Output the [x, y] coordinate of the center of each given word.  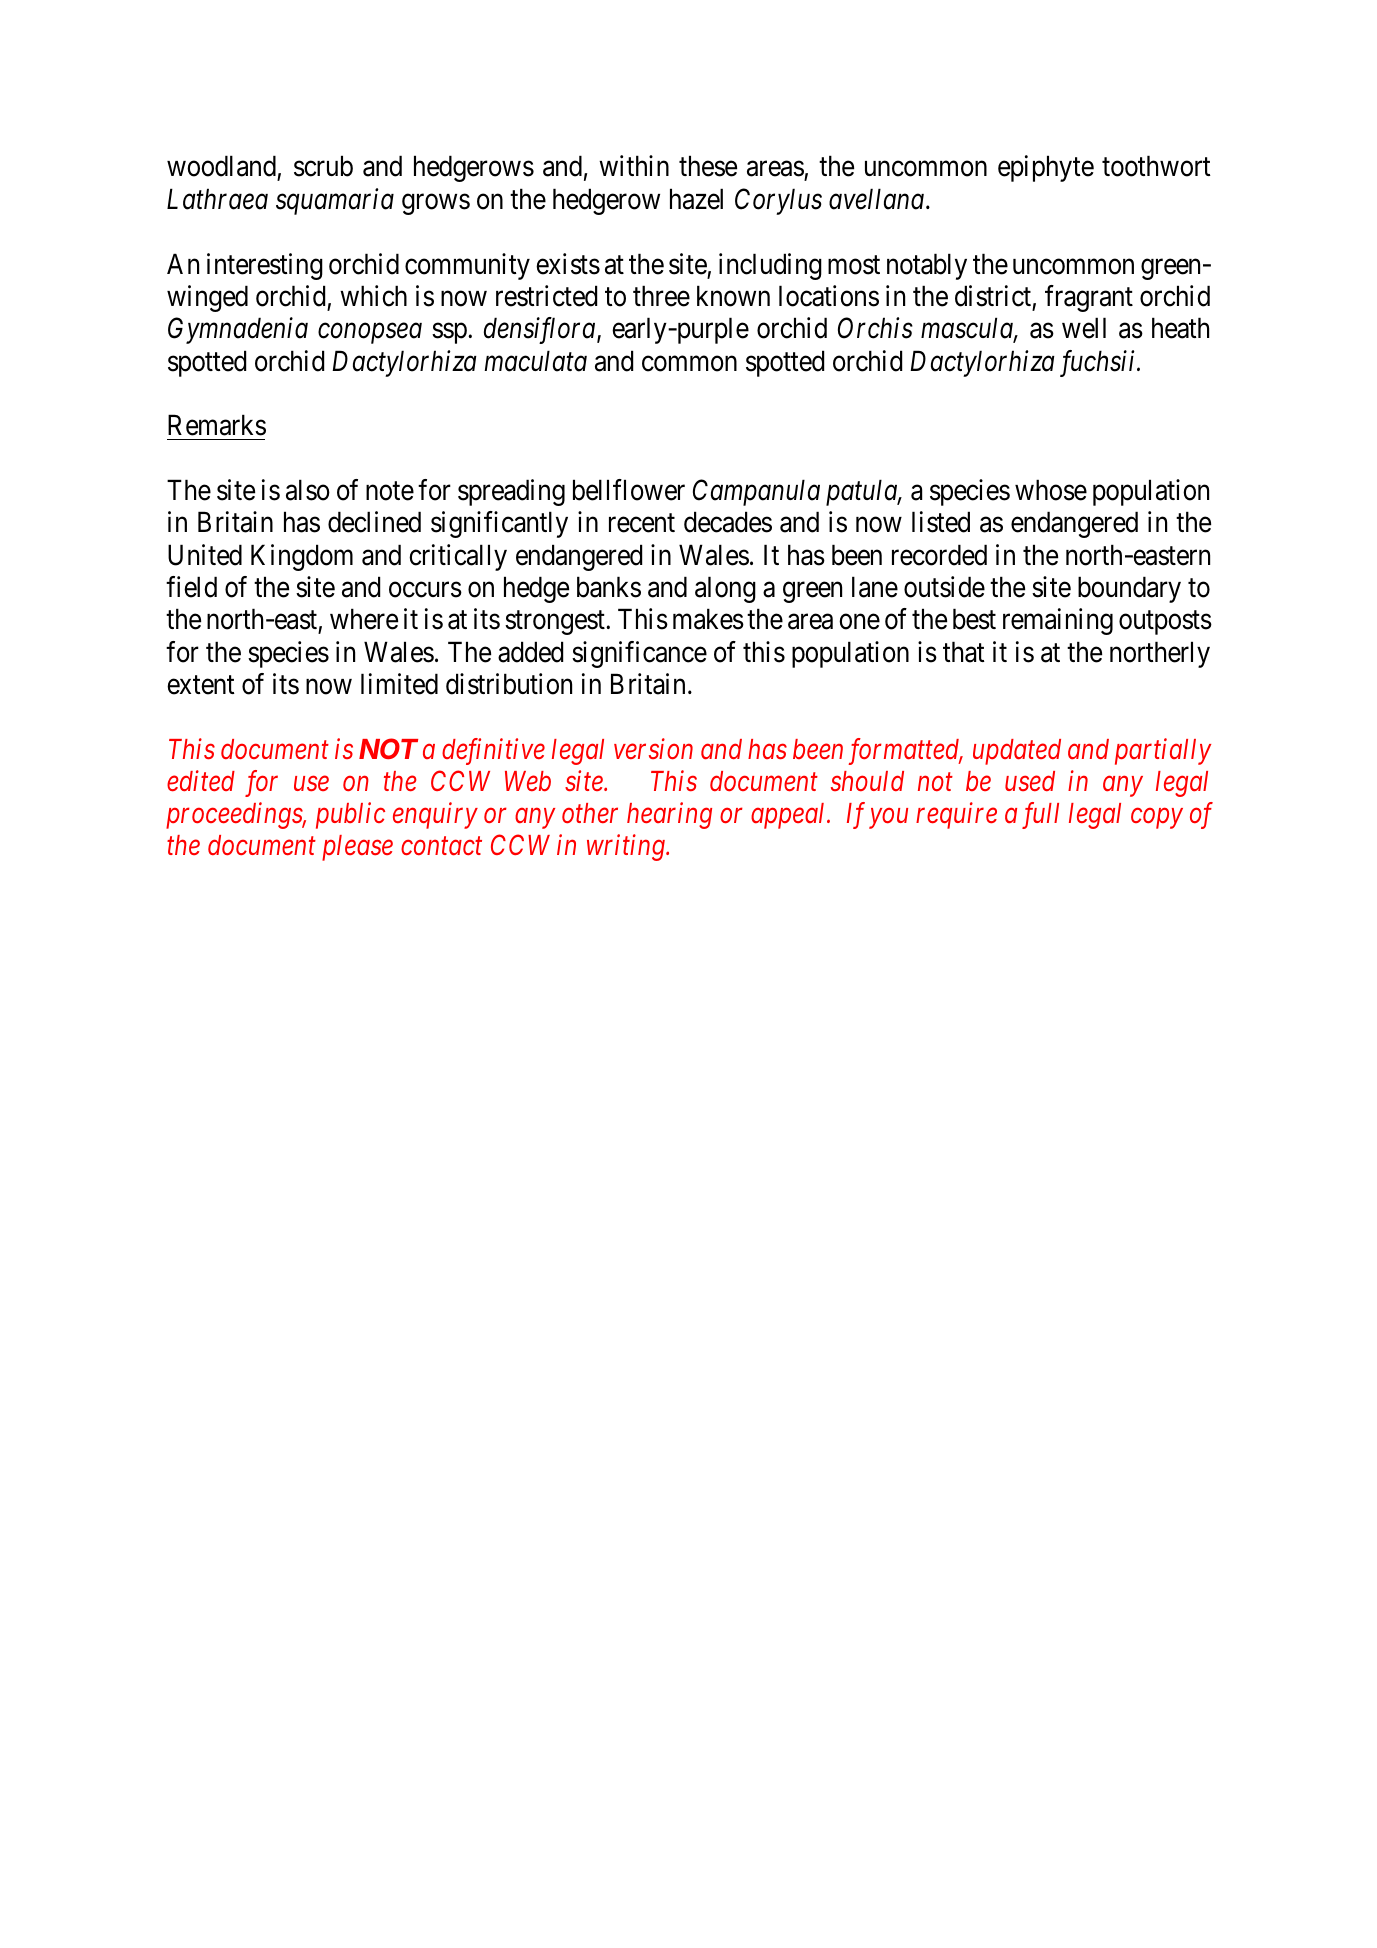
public [350, 815]
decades [728, 522]
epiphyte [1046, 169]
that [964, 652]
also [308, 490]
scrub [323, 166]
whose [1051, 490]
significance [639, 654]
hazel [696, 199]
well [1084, 328]
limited [399, 684]
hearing [669, 815]
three [661, 296]
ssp [450, 333]
